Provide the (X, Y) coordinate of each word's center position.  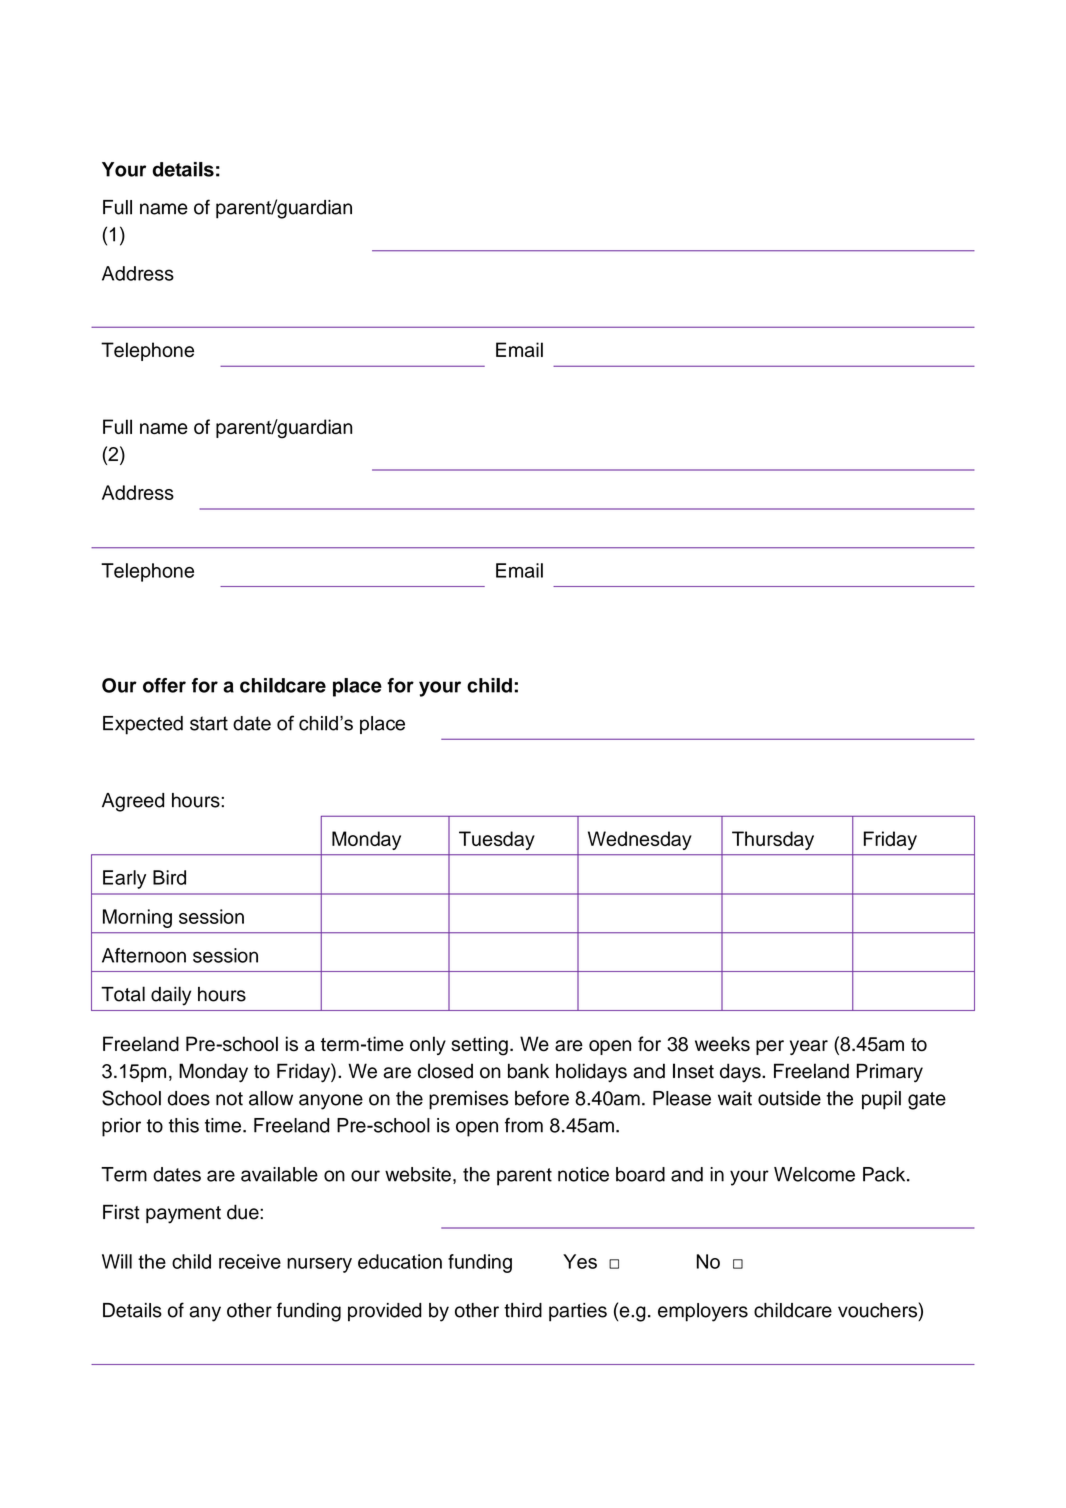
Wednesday (640, 840)
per (770, 1047)
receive (250, 1261)
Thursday (773, 840)
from (524, 1125)
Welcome (814, 1174)
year (809, 1047)
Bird (169, 877)
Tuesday (497, 840)
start (209, 723)
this (184, 1125)
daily (171, 996)
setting (479, 1046)
